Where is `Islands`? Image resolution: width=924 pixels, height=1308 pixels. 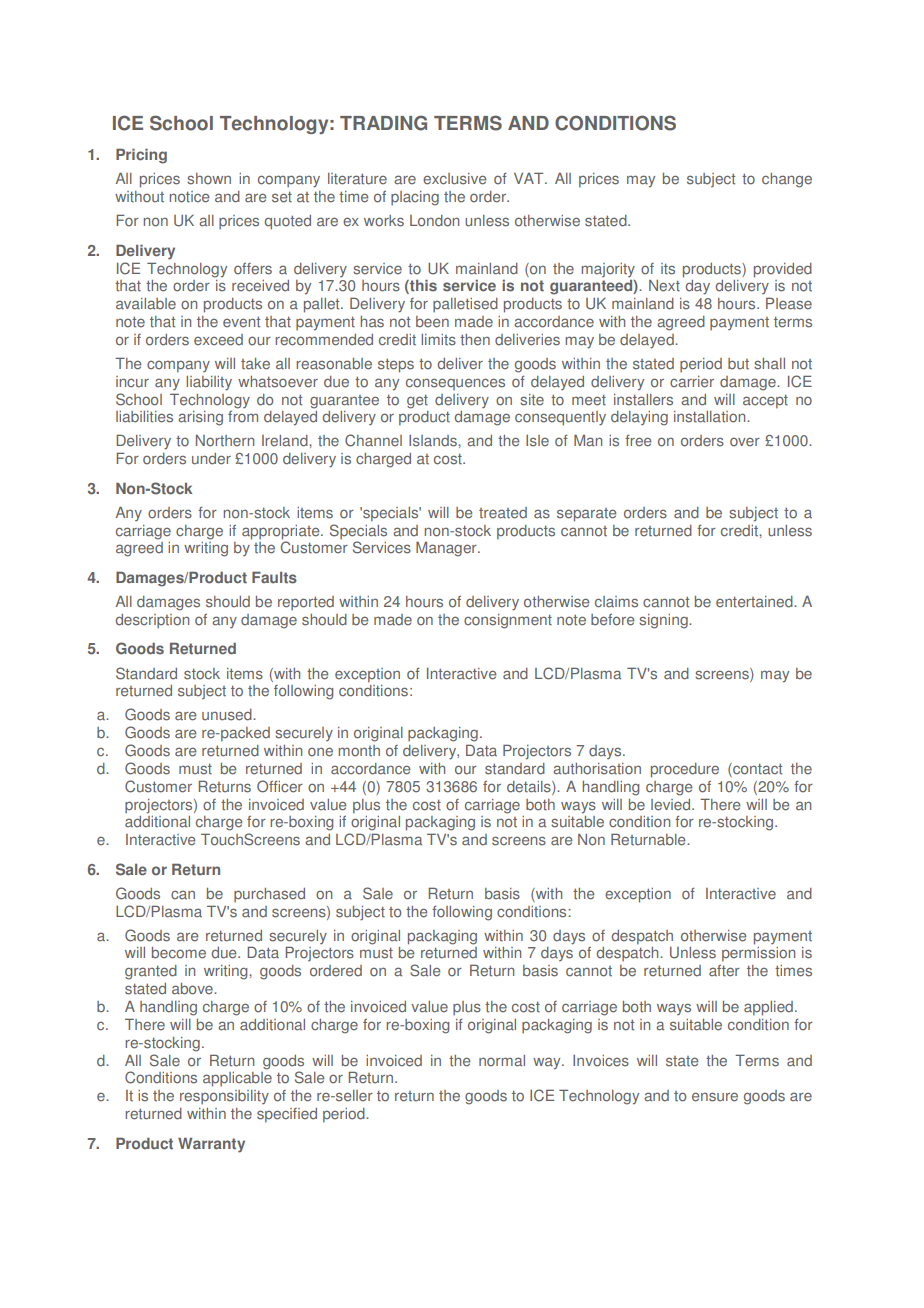
Islands is located at coordinates (434, 441).
